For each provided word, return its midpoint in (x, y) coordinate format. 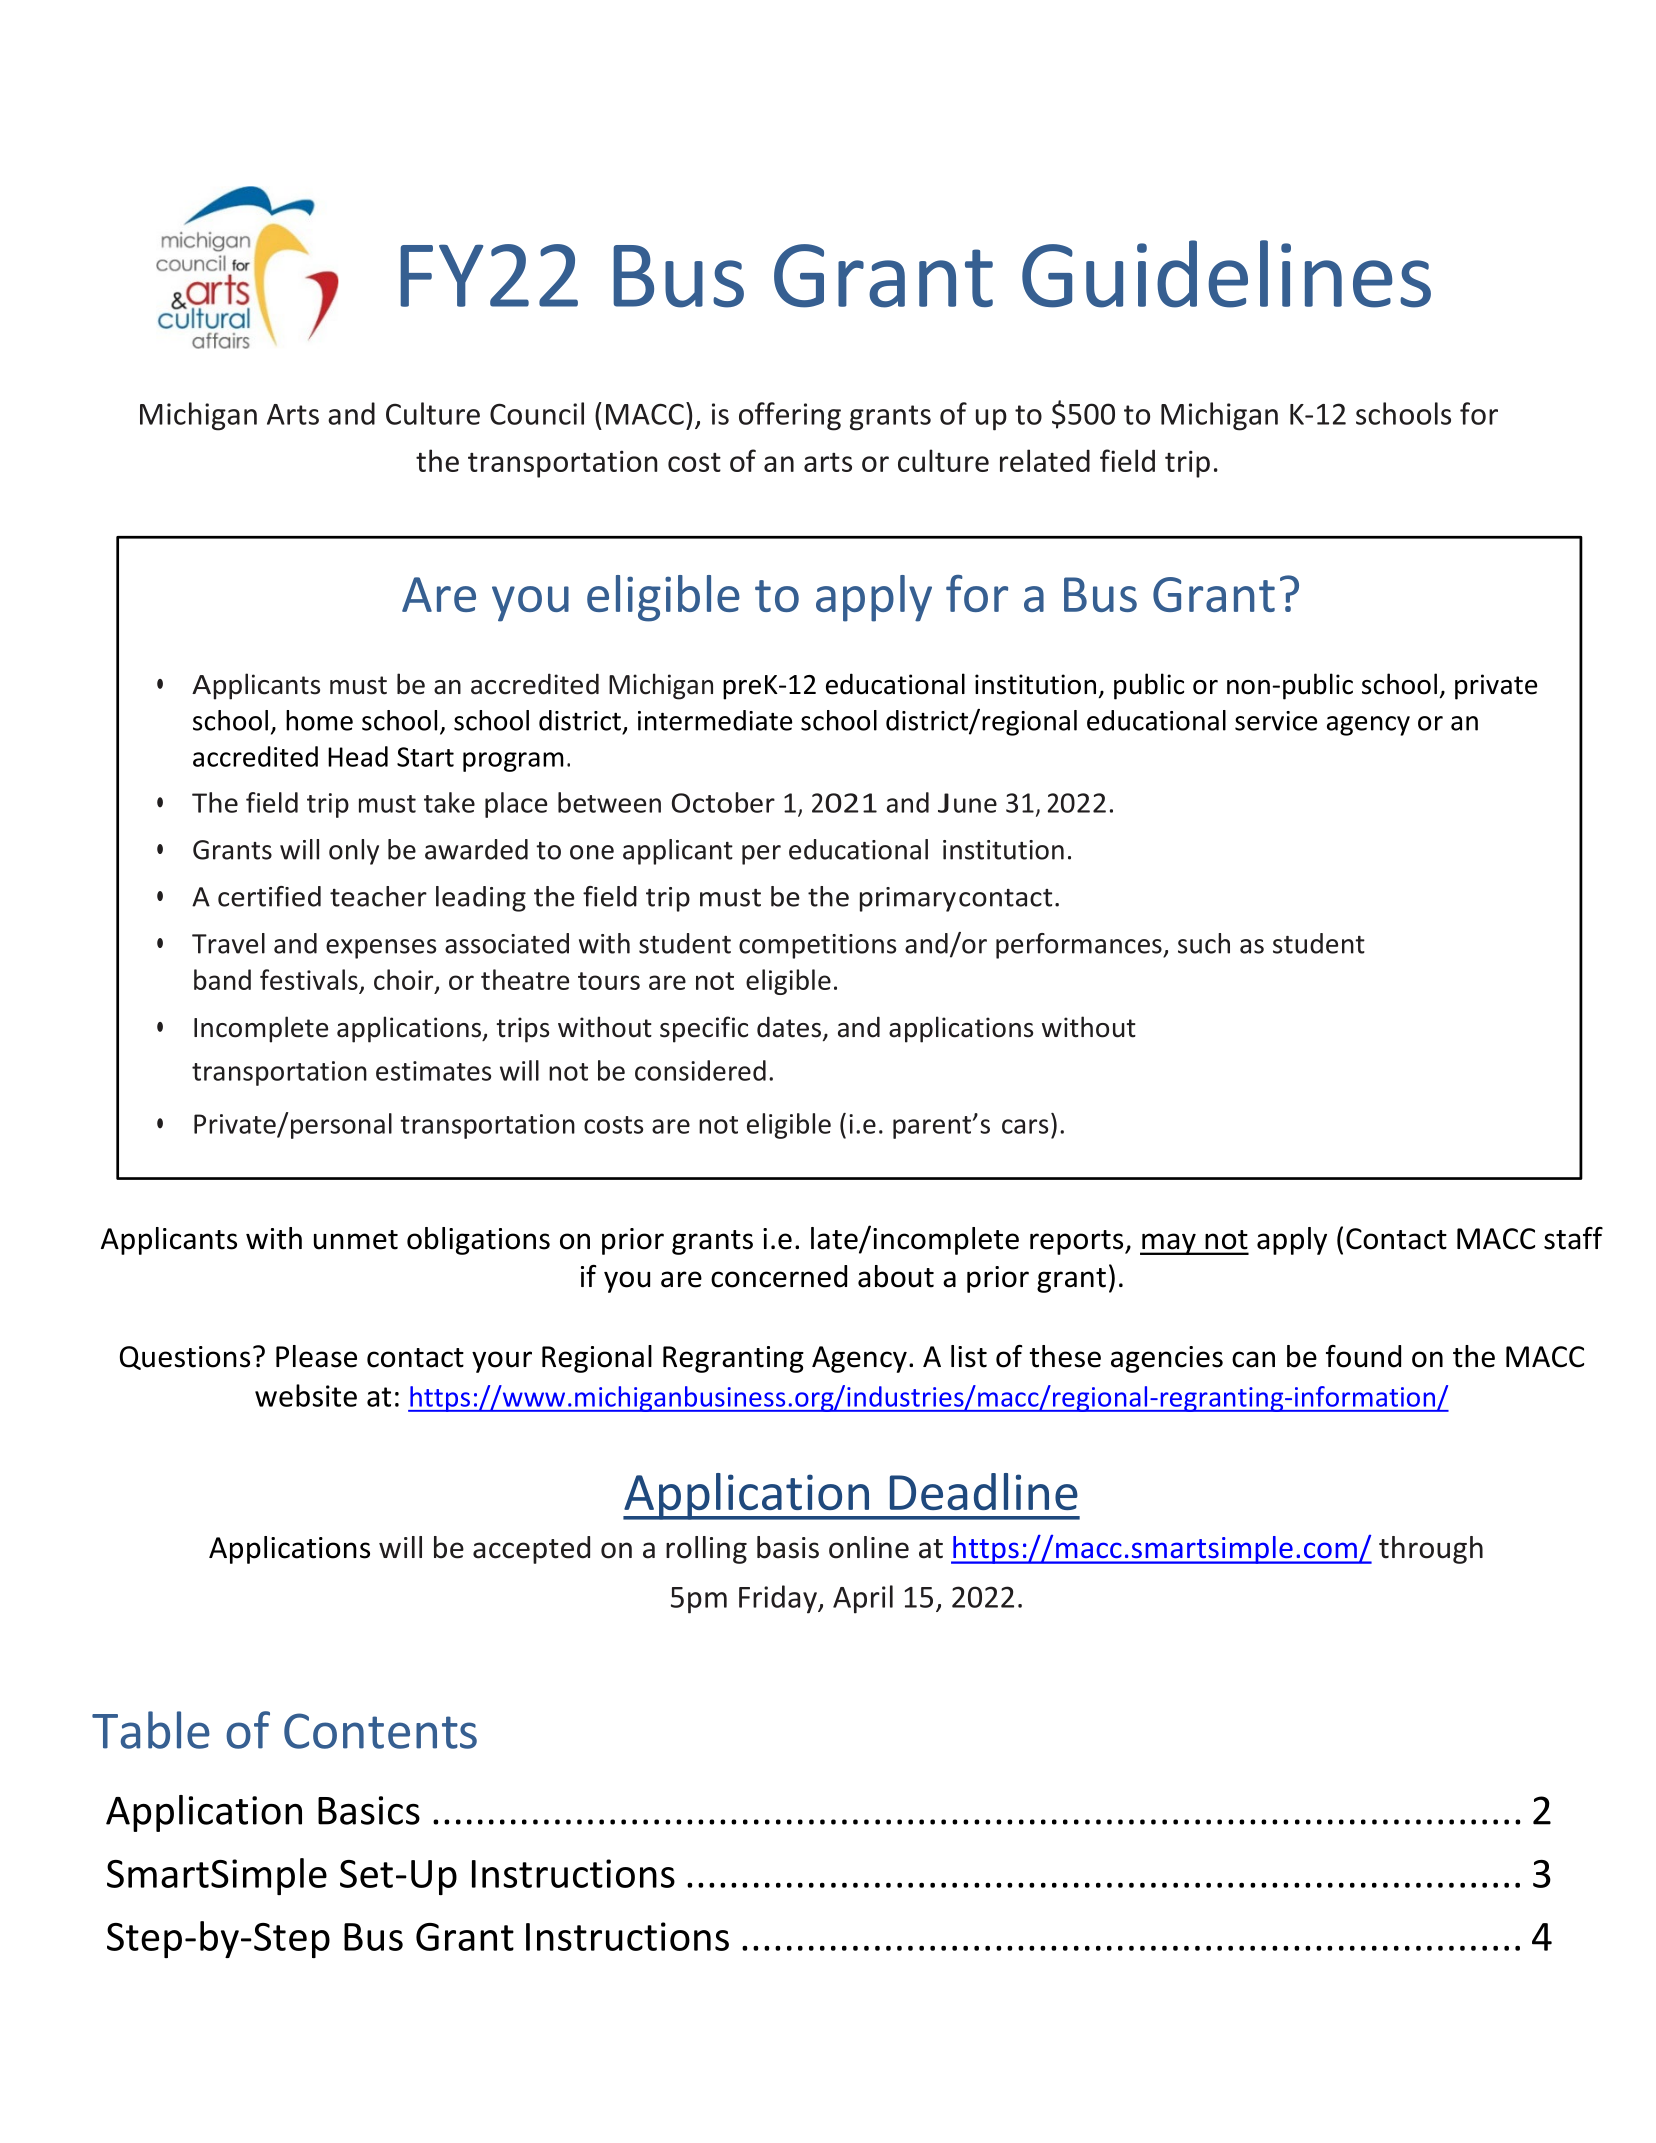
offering (790, 416)
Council (537, 413)
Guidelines (1226, 274)
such (1204, 943)
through (1431, 1550)
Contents (380, 1731)
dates (789, 1027)
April (863, 1599)
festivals (309, 979)
